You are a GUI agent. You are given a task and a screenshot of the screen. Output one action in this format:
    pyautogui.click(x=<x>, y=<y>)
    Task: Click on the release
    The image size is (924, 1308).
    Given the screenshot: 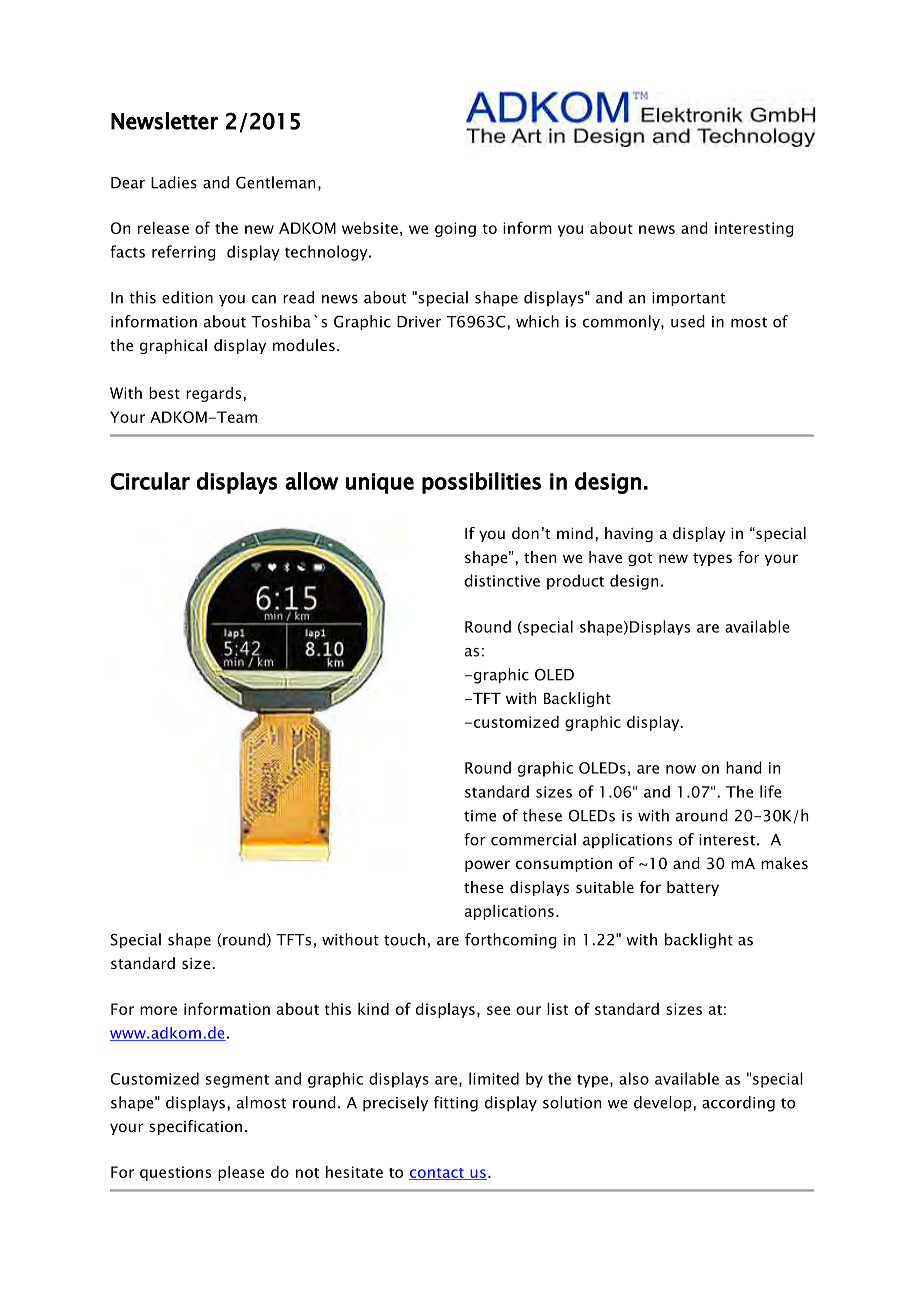 What is the action you would take?
    pyautogui.click(x=163, y=228)
